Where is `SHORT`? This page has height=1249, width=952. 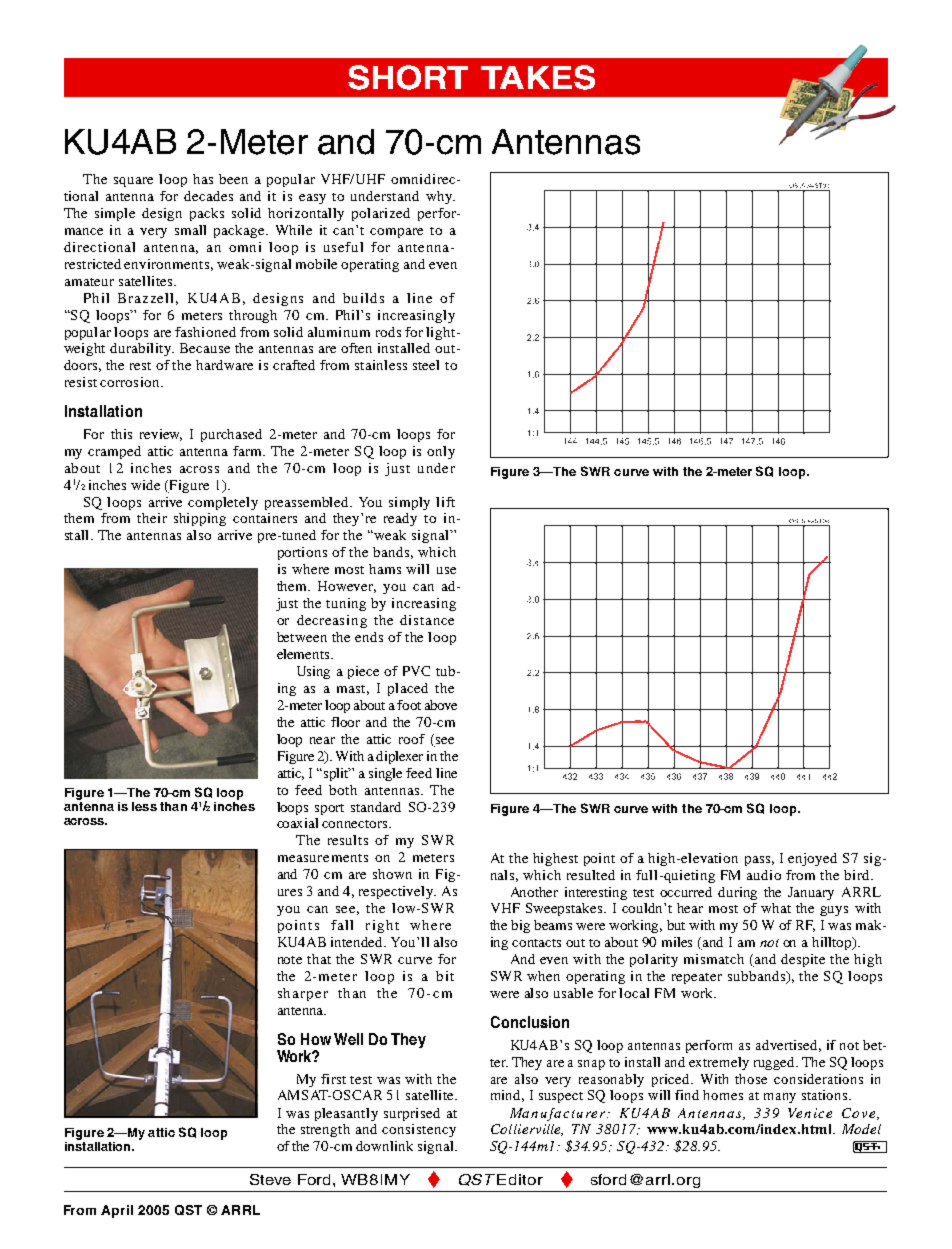 SHORT is located at coordinates (408, 77).
